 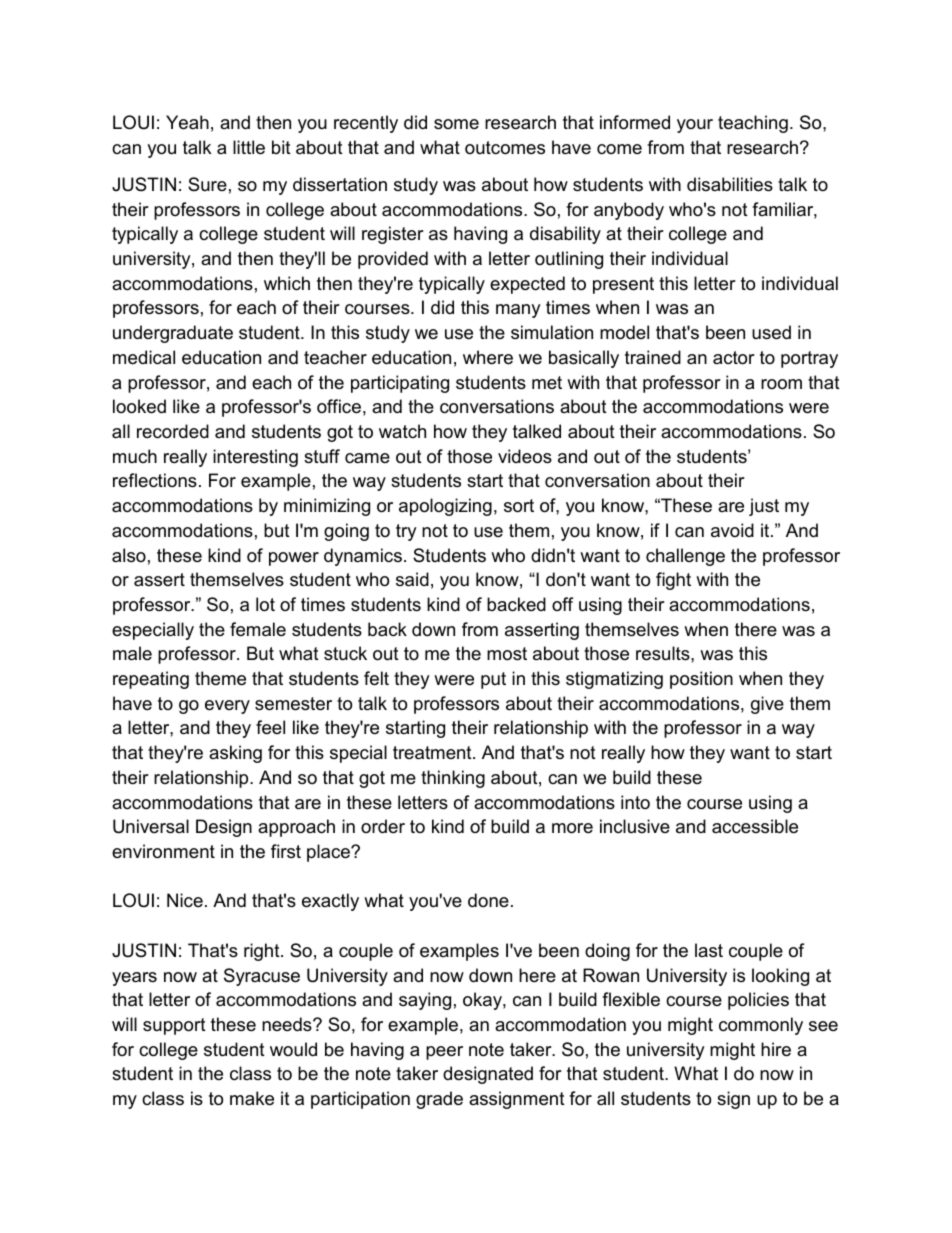 I want to click on make, so click(x=252, y=1098).
